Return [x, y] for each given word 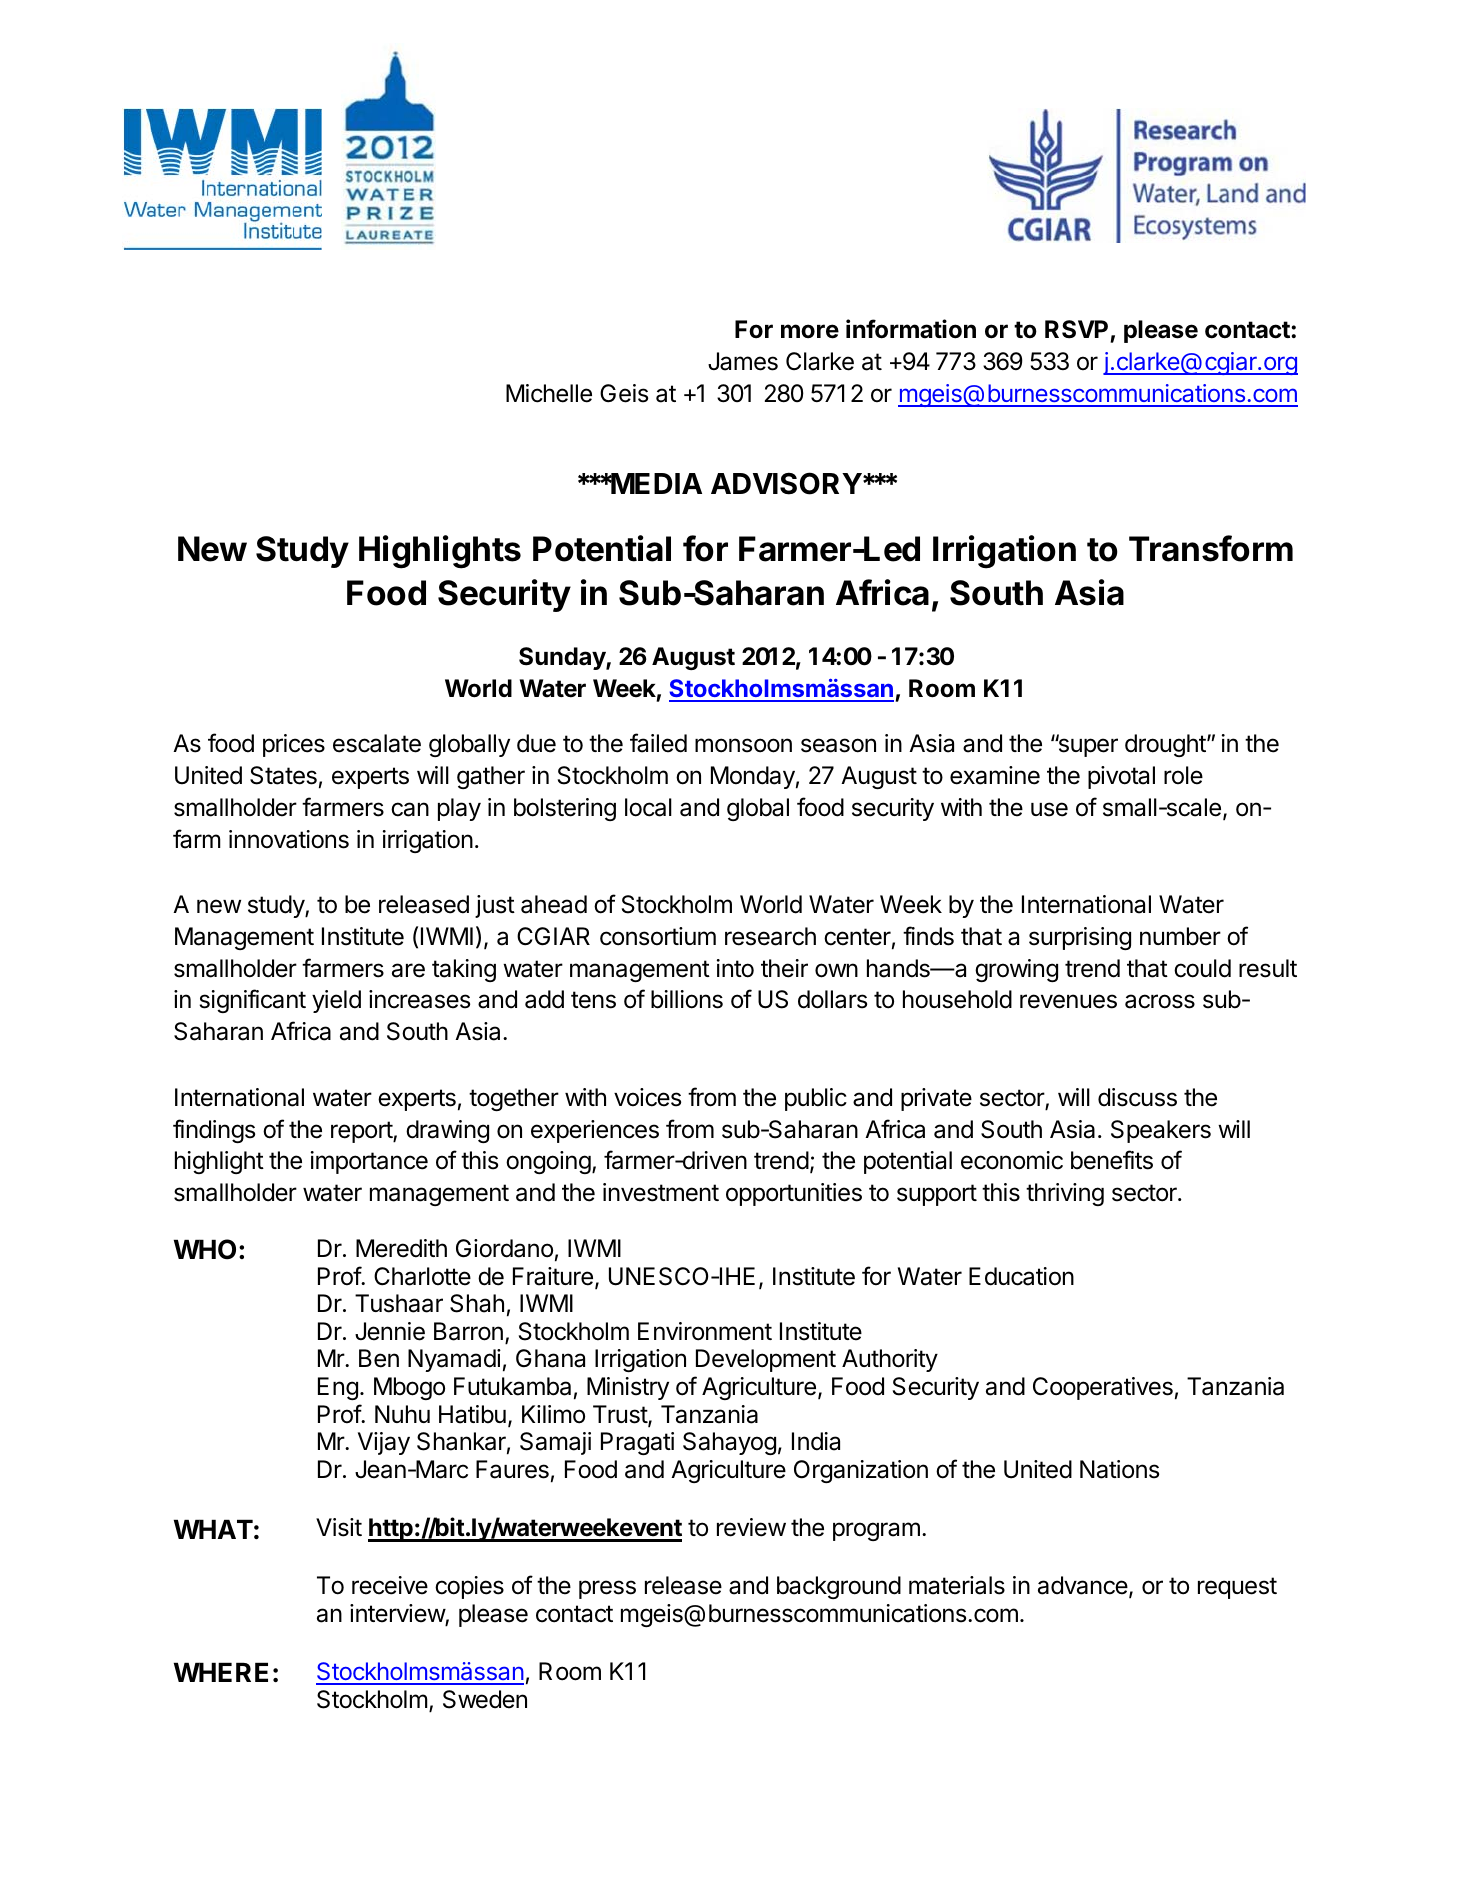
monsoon [743, 745]
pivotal [1121, 777]
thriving [1065, 1194]
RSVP [1078, 331]
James [743, 361]
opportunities [794, 1194]
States [283, 775]
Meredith [401, 1248]
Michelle [549, 393]
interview [398, 1614]
